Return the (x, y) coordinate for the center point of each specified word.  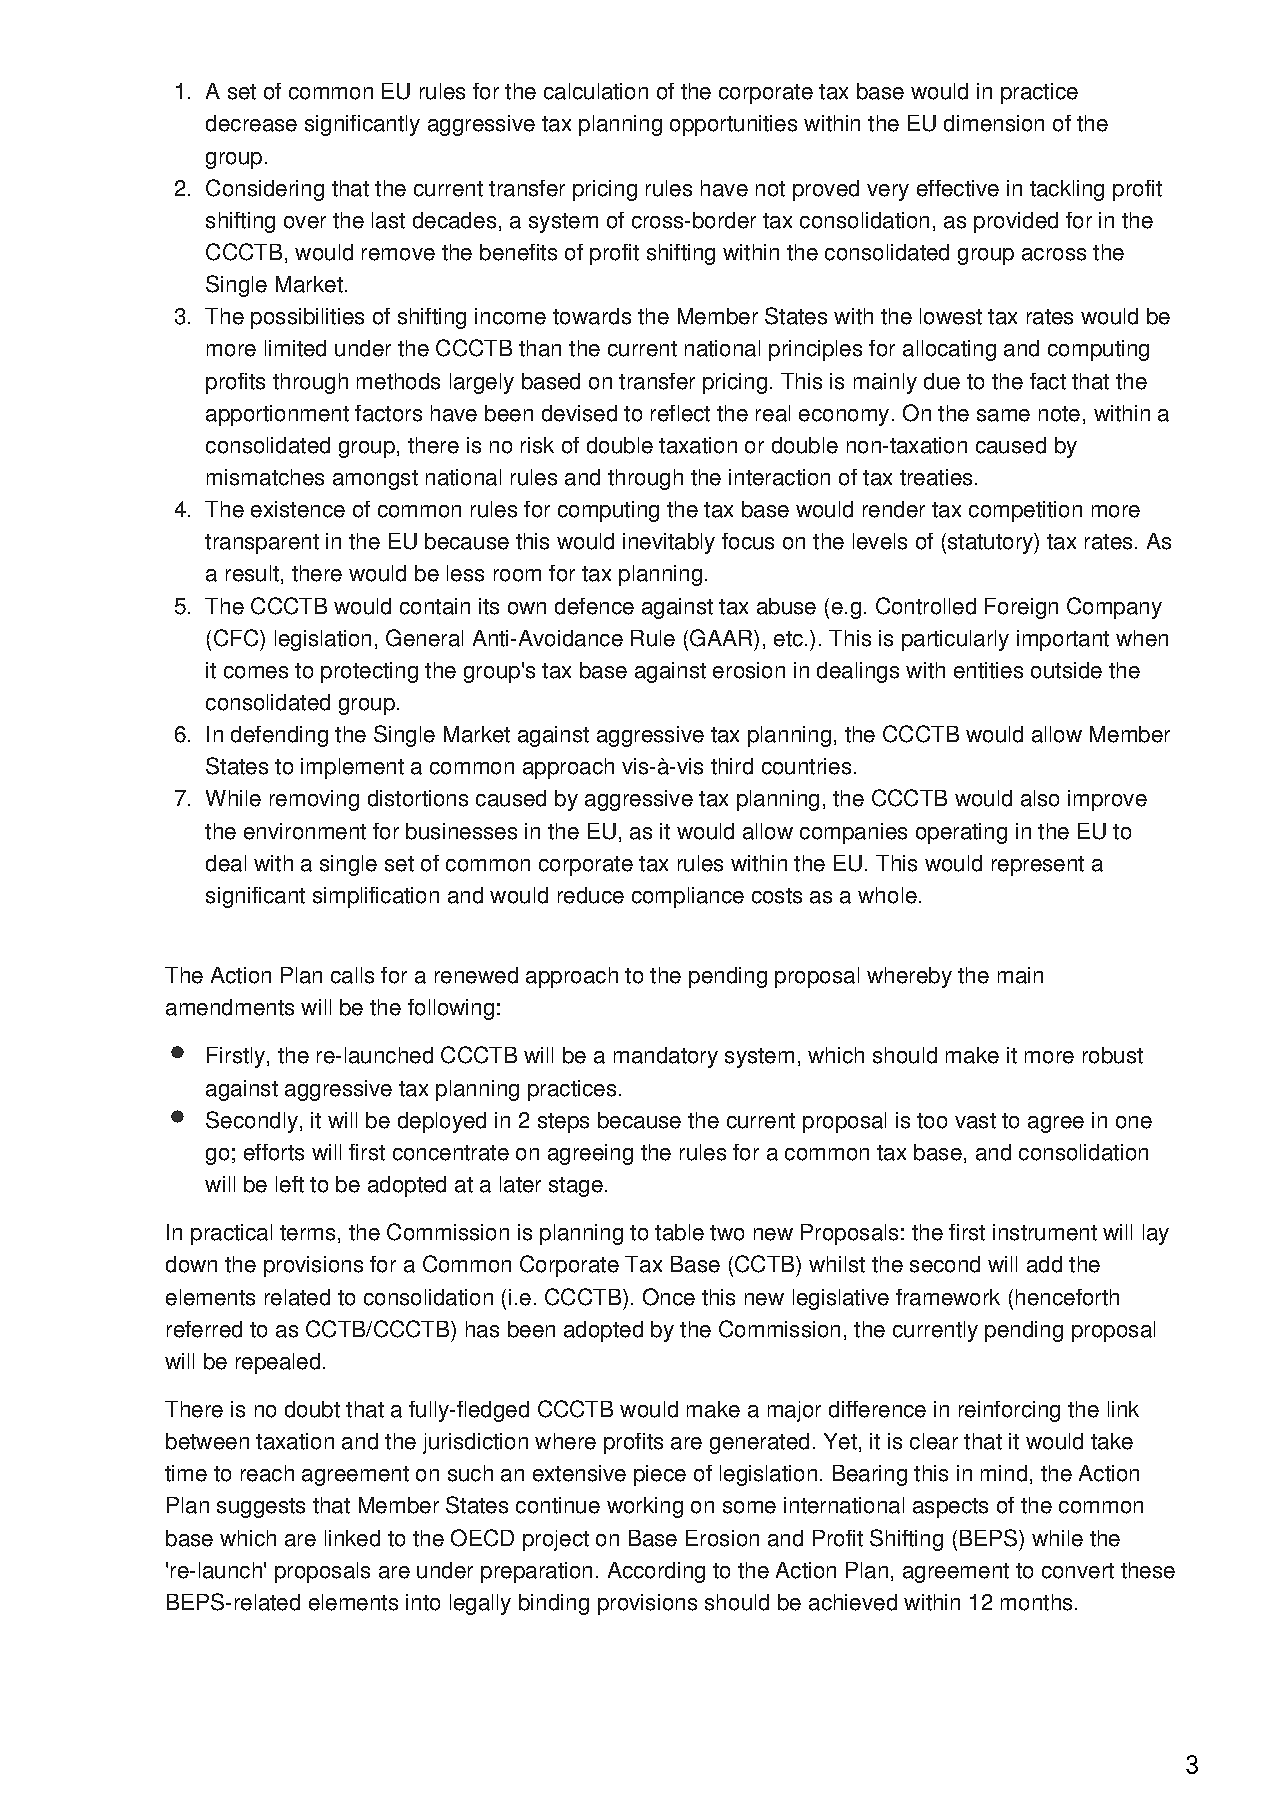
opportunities (733, 125)
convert (1078, 1571)
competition (1025, 511)
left (290, 1184)
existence (298, 509)
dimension (994, 123)
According (656, 1572)
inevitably (669, 543)
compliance (688, 897)
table (679, 1232)
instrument (1045, 1232)
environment (305, 831)
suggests (261, 1508)
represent (1038, 866)
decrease (251, 123)
